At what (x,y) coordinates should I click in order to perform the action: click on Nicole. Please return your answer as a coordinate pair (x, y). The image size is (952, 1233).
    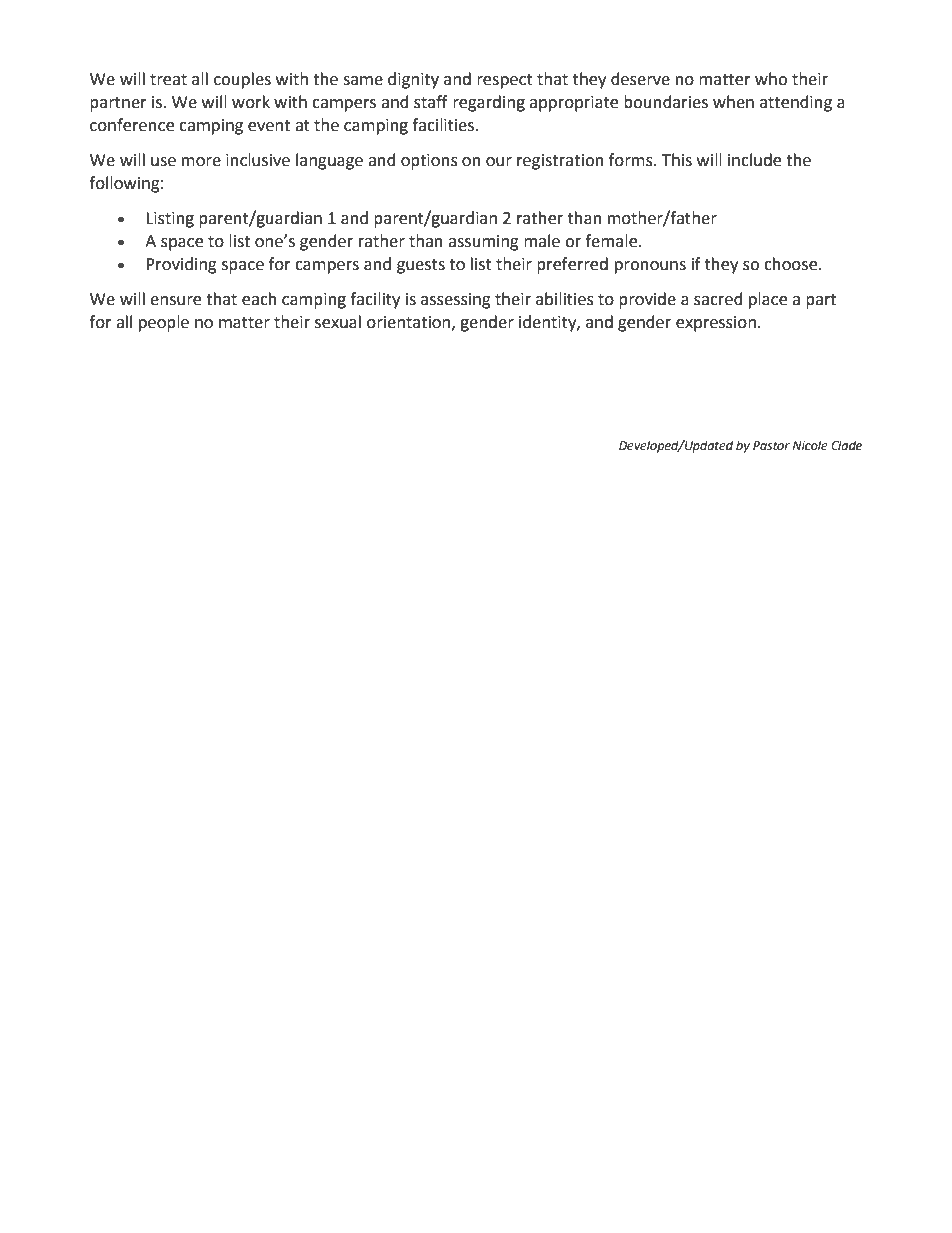
    Looking at the image, I should click on (810, 445).
